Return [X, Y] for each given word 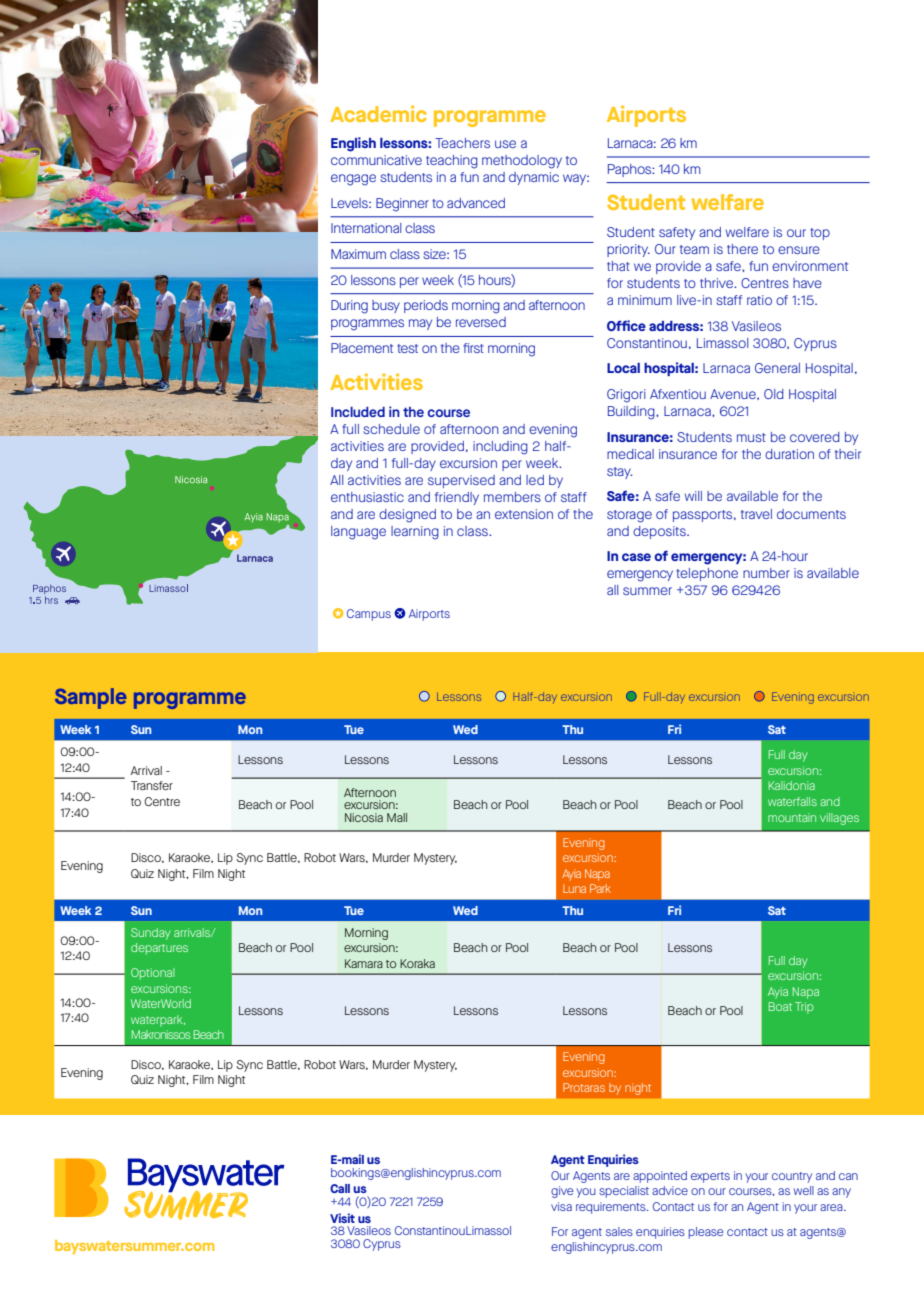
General [777, 368]
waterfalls [792, 801]
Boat [780, 1006]
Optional [153, 974]
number [766, 573]
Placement [362, 348]
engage [353, 180]
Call [340, 1188]
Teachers [462, 143]
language [358, 533]
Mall [397, 817]
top [820, 234]
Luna [574, 888]
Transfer [152, 785]
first [473, 348]
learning [415, 533]
